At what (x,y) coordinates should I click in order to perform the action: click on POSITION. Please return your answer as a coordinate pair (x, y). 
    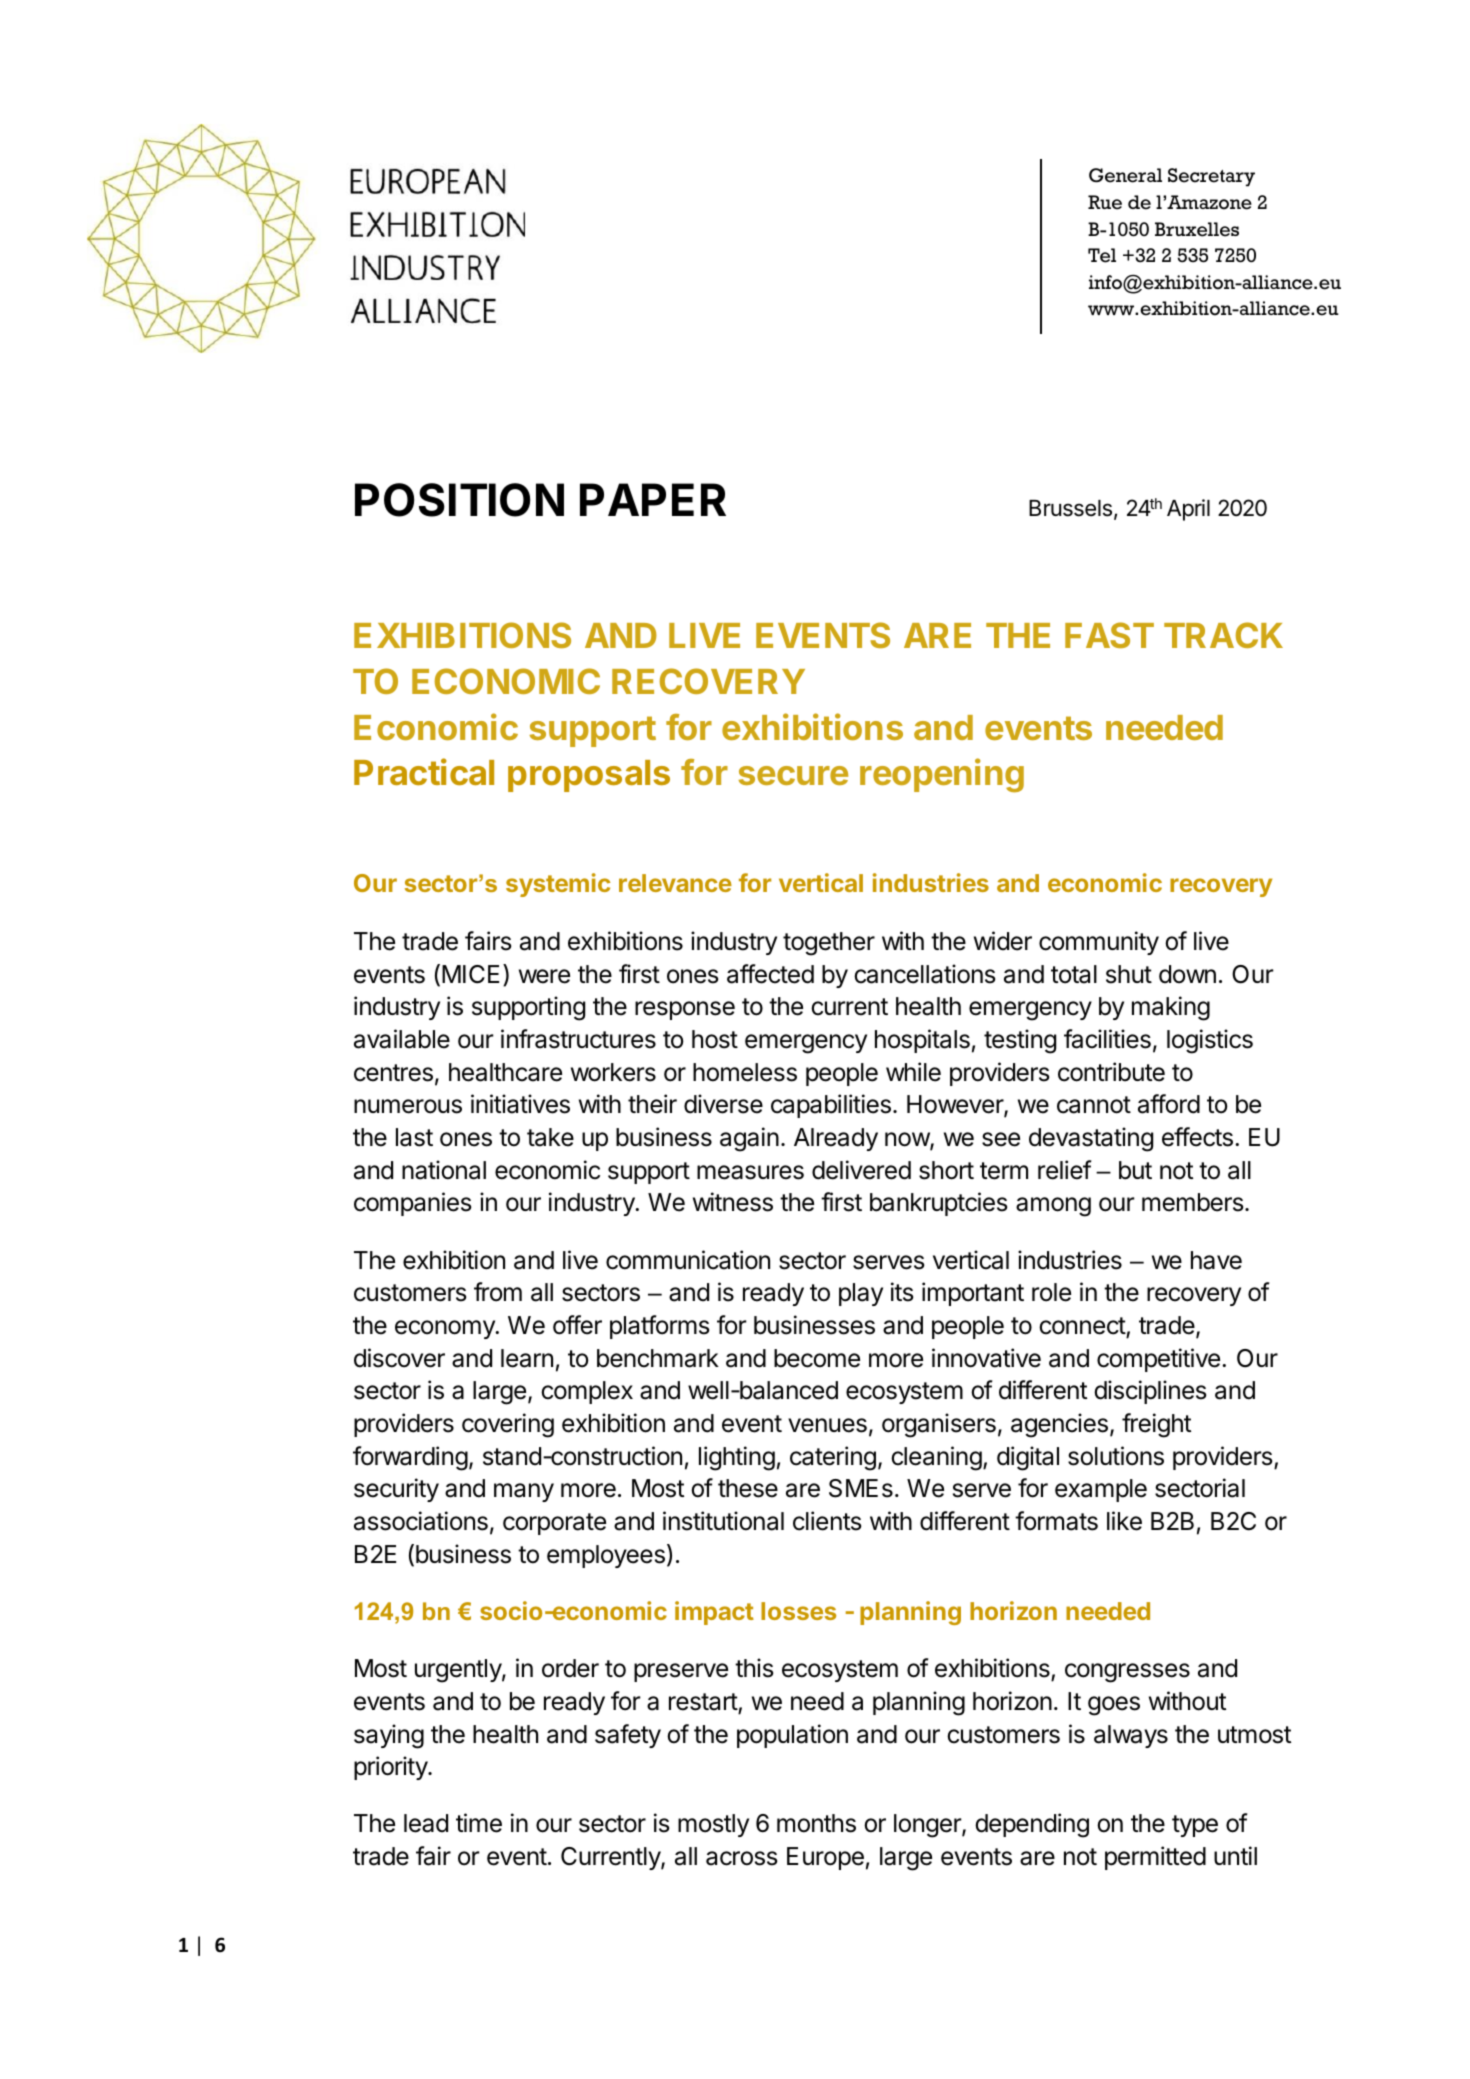
    Looking at the image, I should click on (459, 500).
